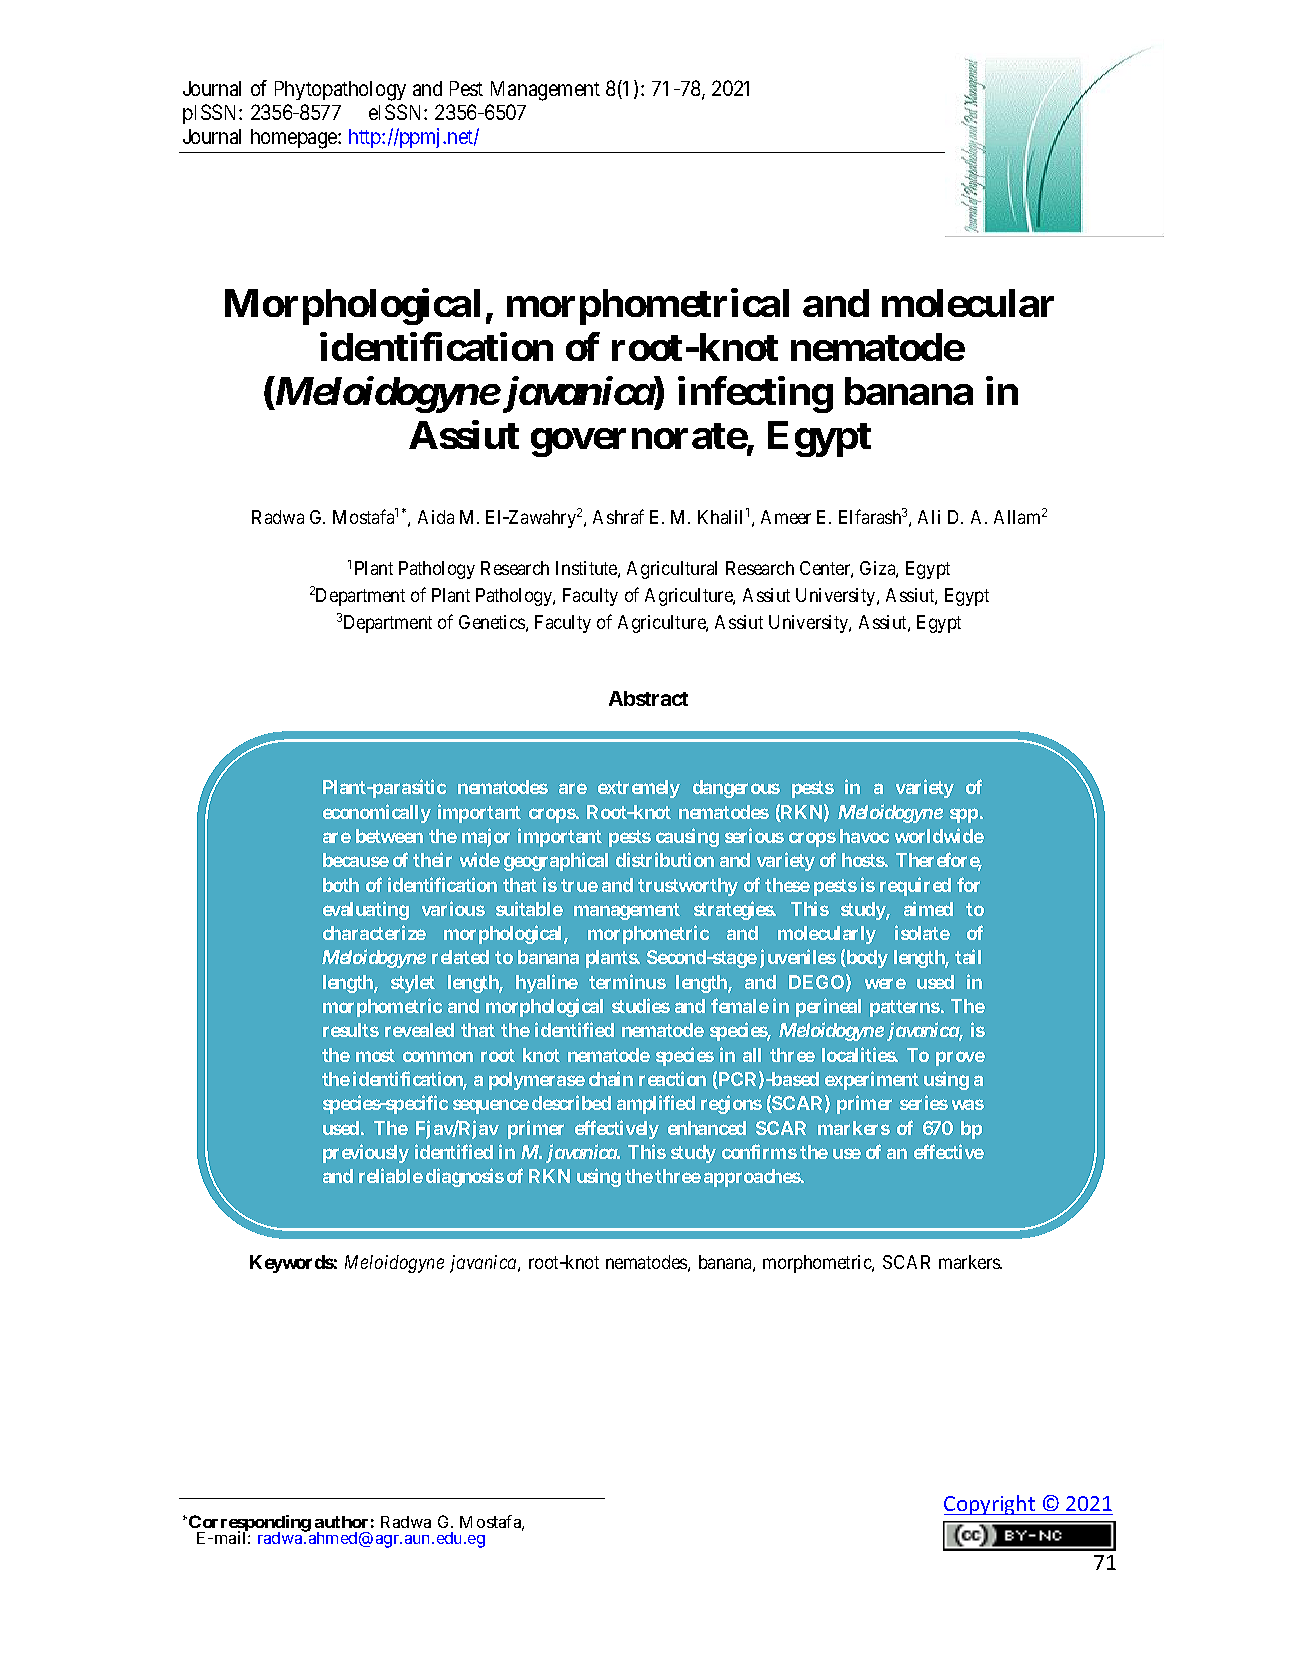  Describe the element at coordinates (656, 1104) in the screenshot. I see `amplified` at that location.
